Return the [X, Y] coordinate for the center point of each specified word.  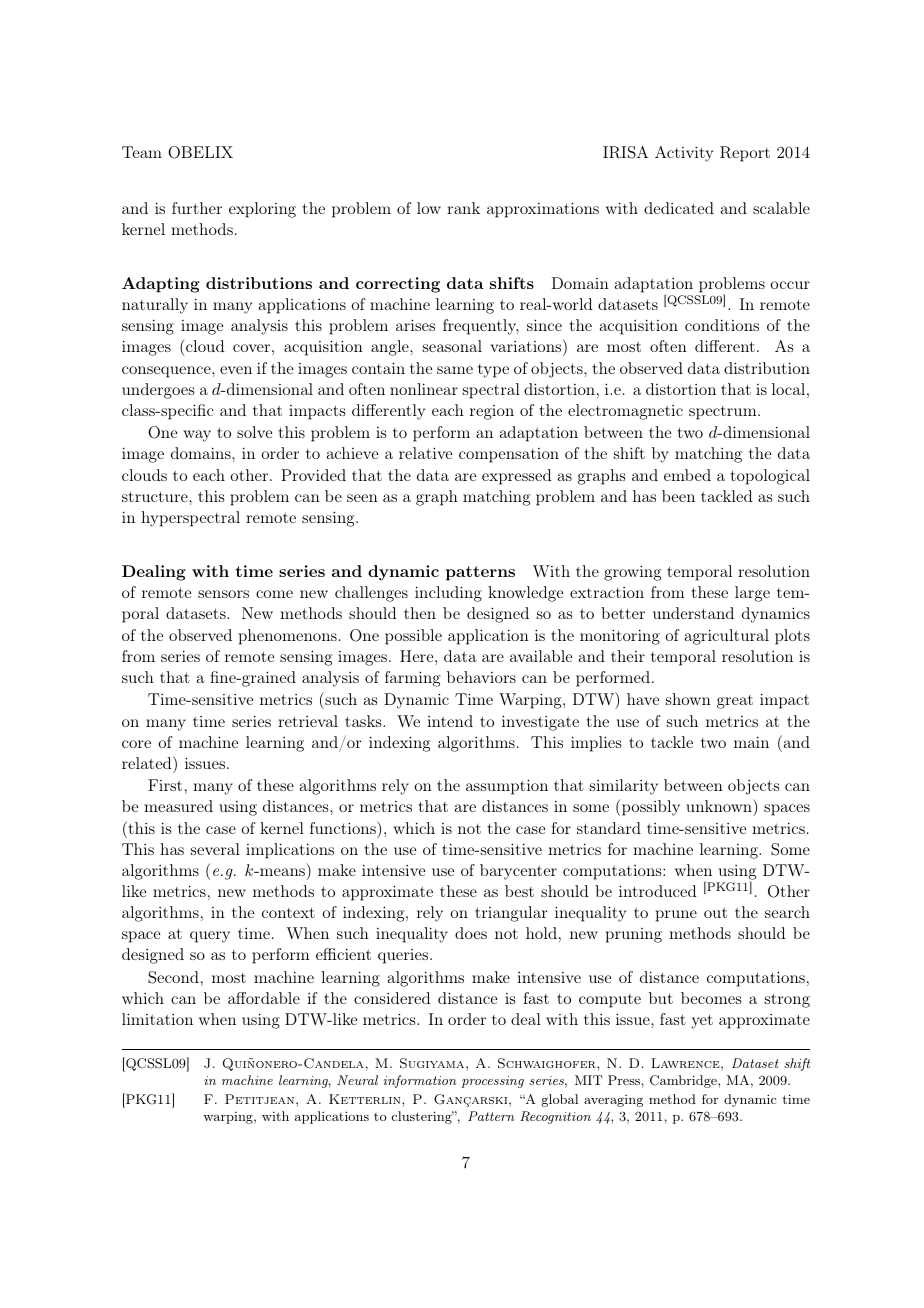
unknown [720, 807]
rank [463, 208]
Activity [684, 154]
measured [178, 806]
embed [687, 475]
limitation [157, 1019]
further [197, 208]
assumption [507, 787]
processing [493, 1082]
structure [156, 497]
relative [425, 453]
